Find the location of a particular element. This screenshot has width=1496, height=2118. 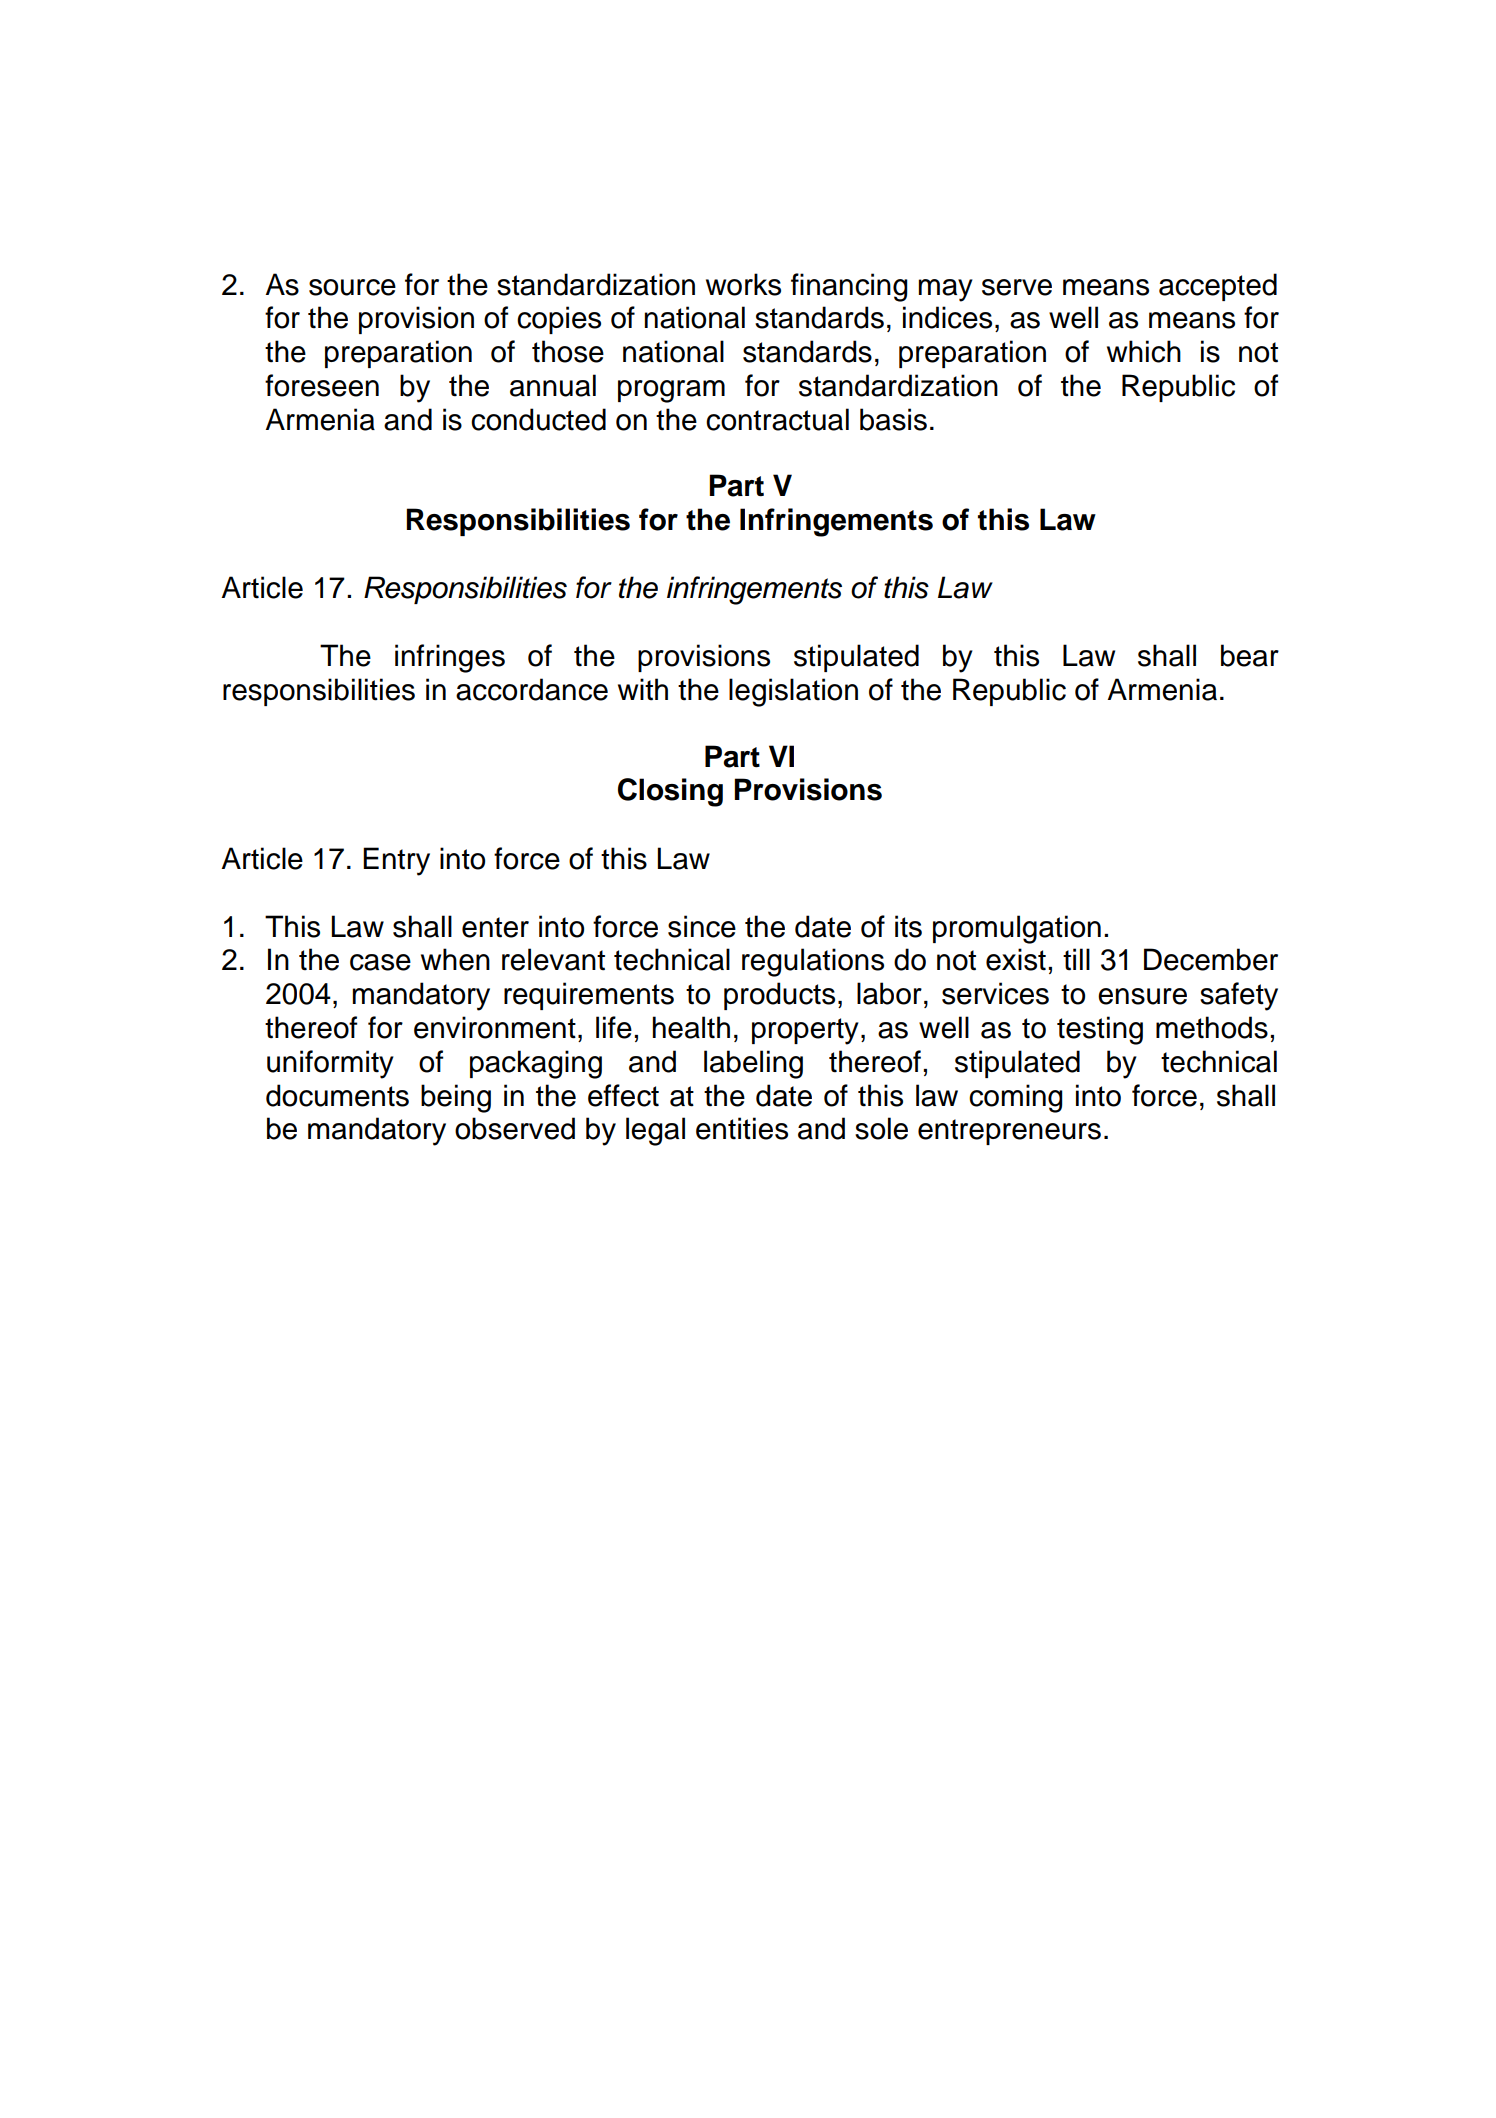

source is located at coordinates (352, 287).
